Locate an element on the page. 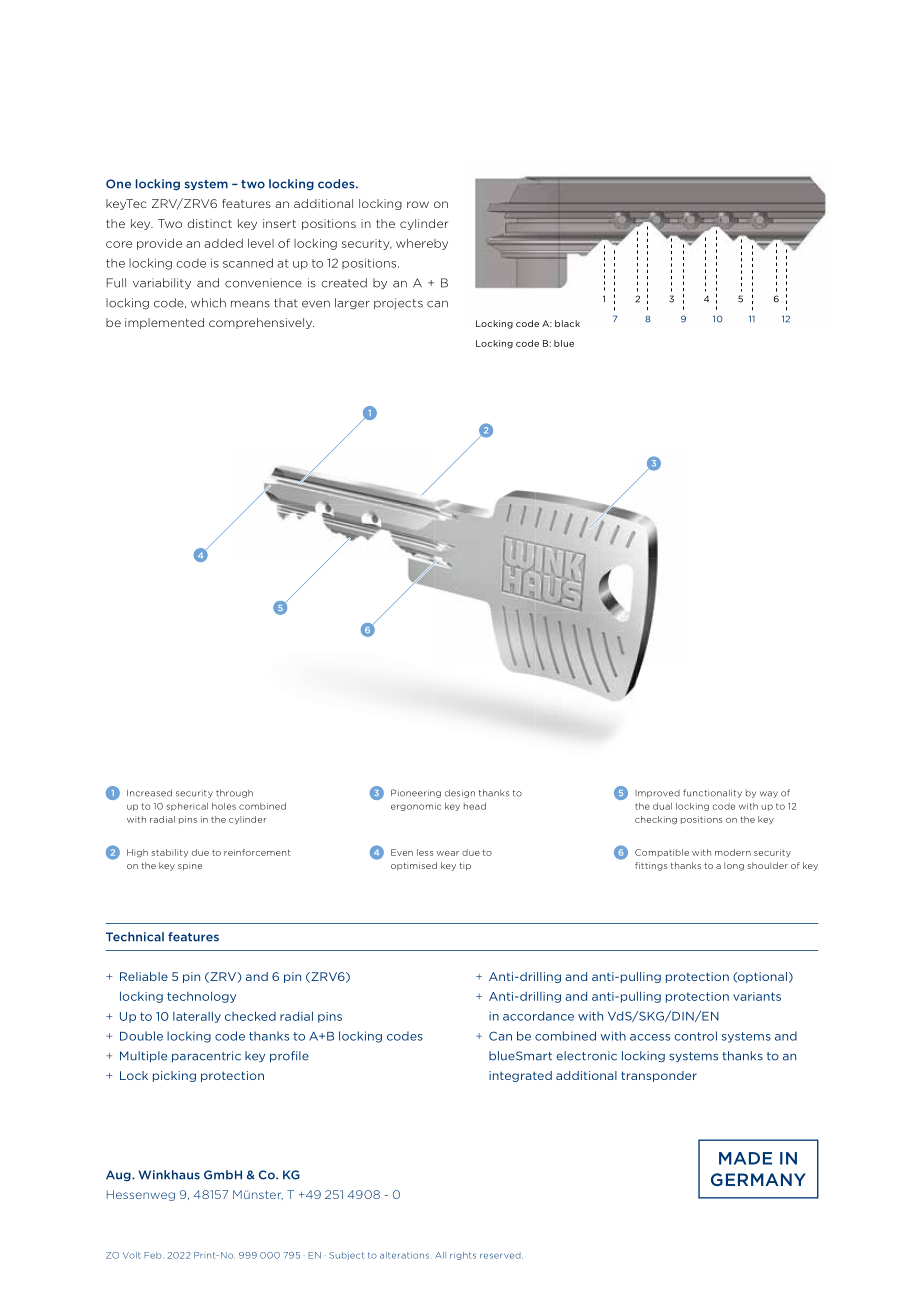  whereby is located at coordinates (422, 244).
